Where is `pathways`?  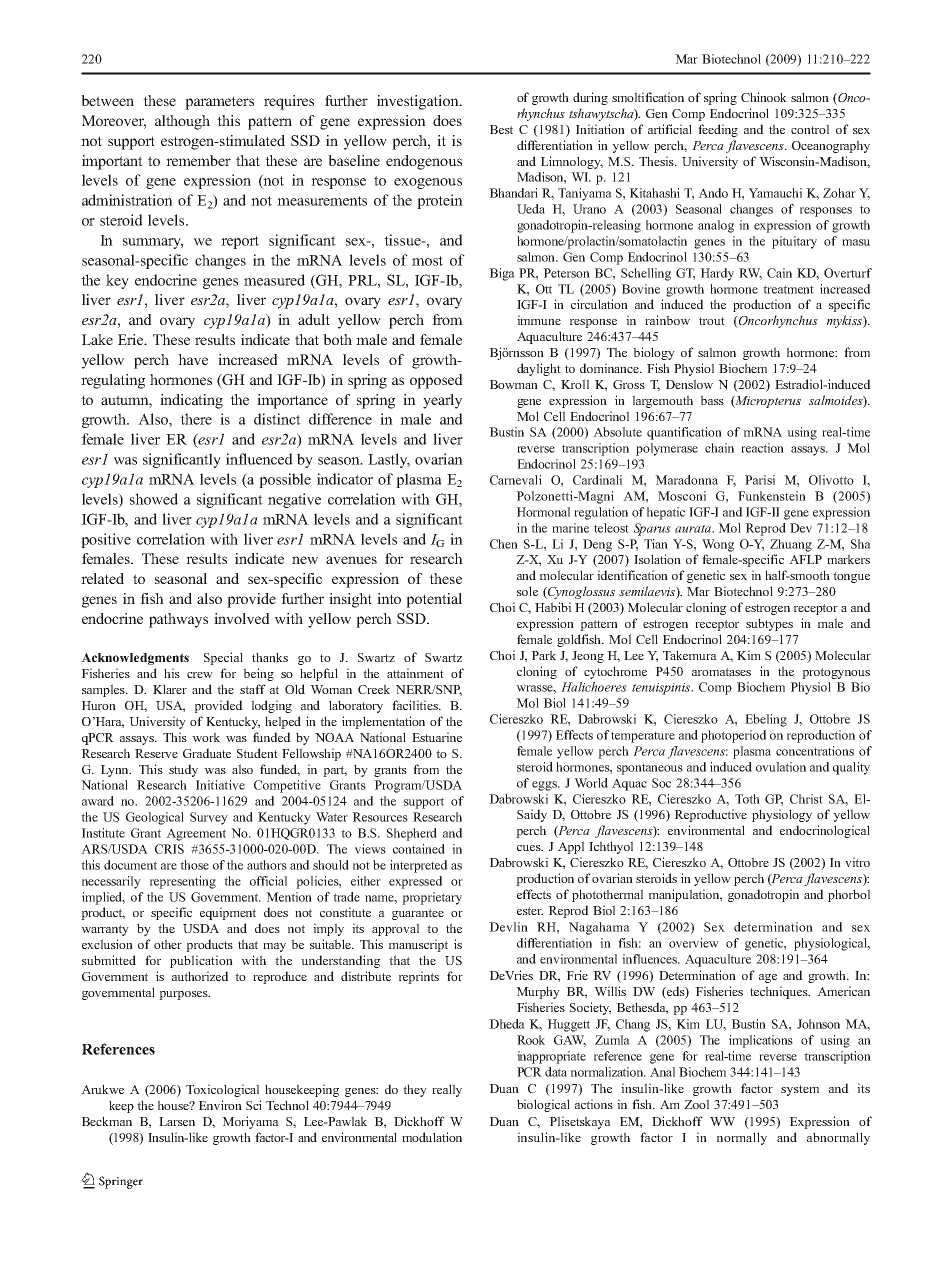
pathways is located at coordinates (178, 620).
